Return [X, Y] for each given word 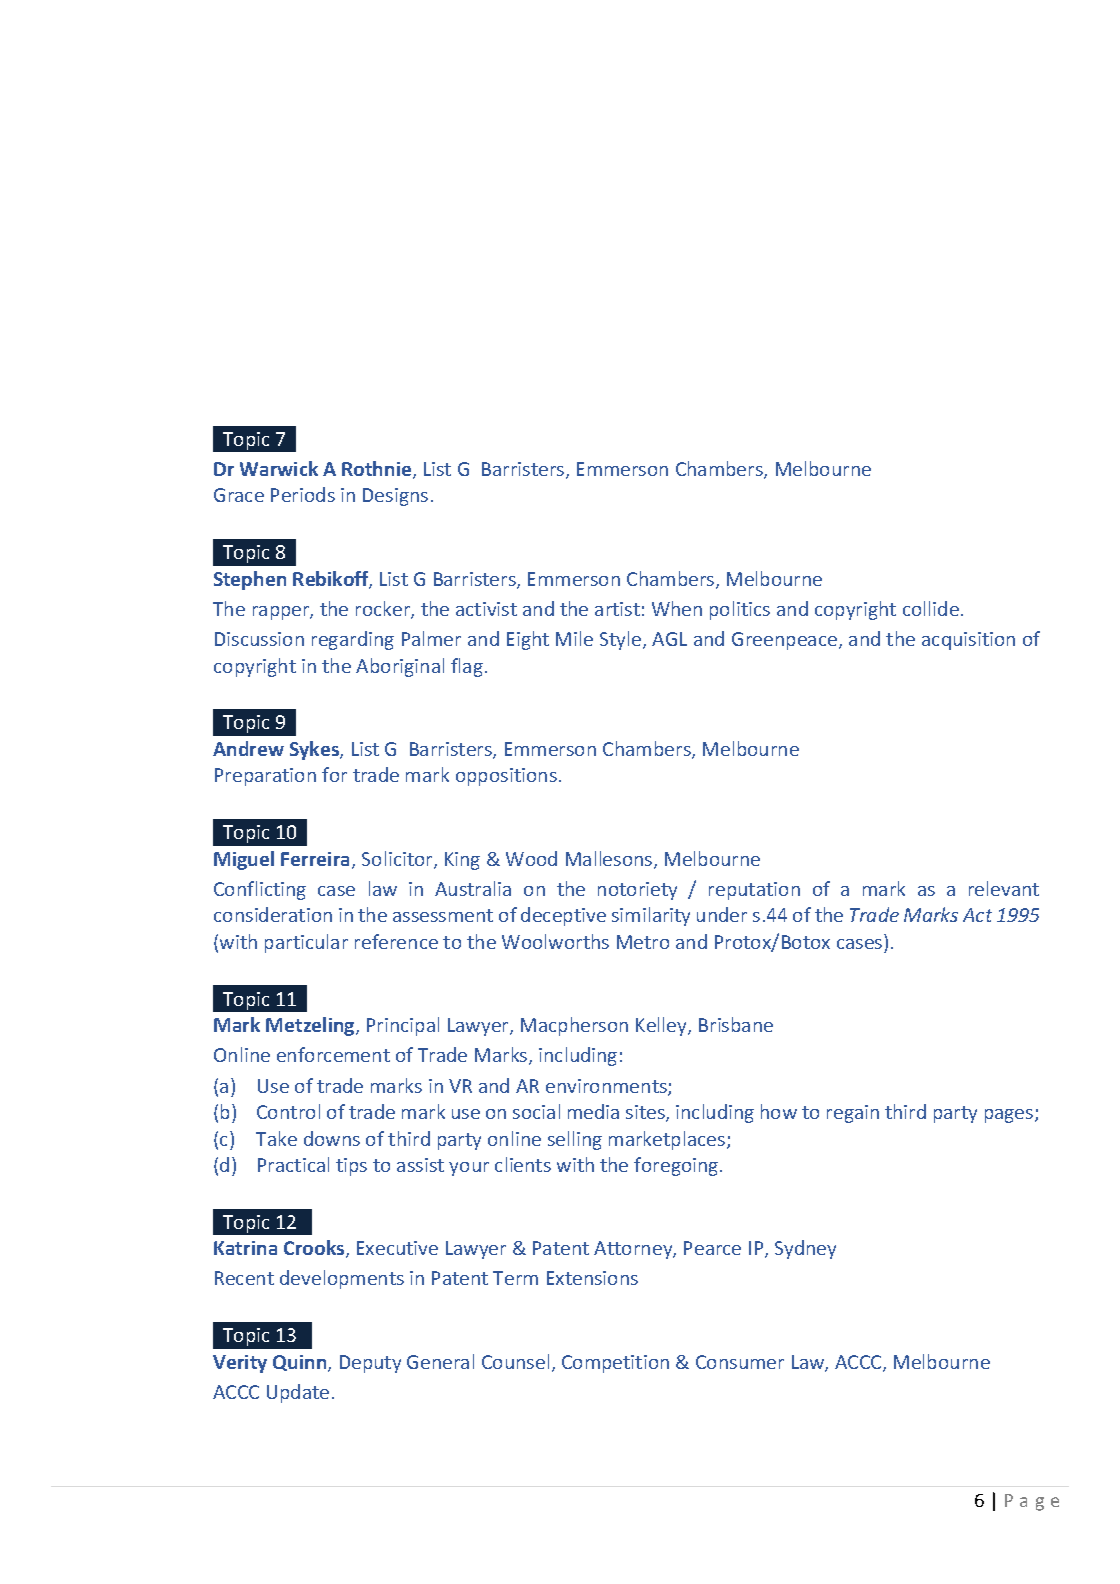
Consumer [740, 1362]
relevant [1004, 888]
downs [332, 1138]
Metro [643, 942]
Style [620, 640]
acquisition [968, 641]
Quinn [301, 1363]
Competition [615, 1364]
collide [931, 608]
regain [853, 1114]
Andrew [248, 748]
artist [617, 609]
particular [306, 943]
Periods [303, 494]
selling [575, 1140]
